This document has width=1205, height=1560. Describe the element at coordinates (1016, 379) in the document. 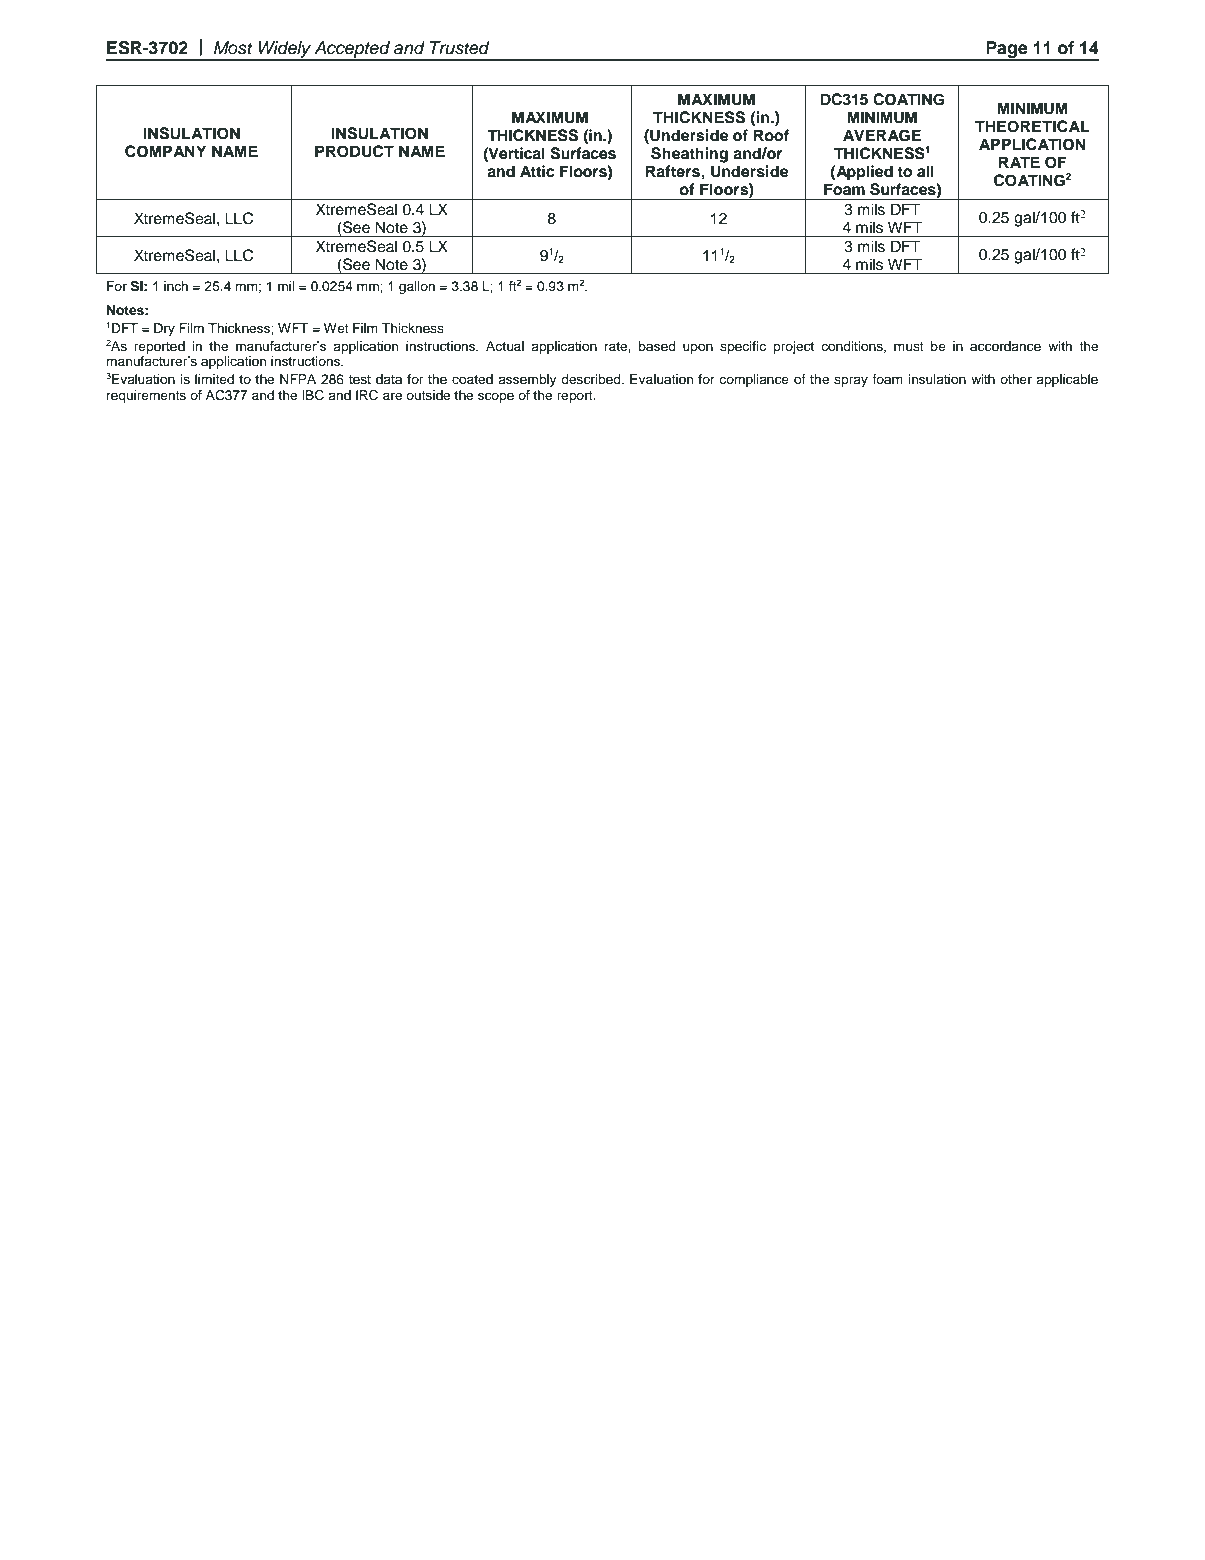

I see `other` at that location.
